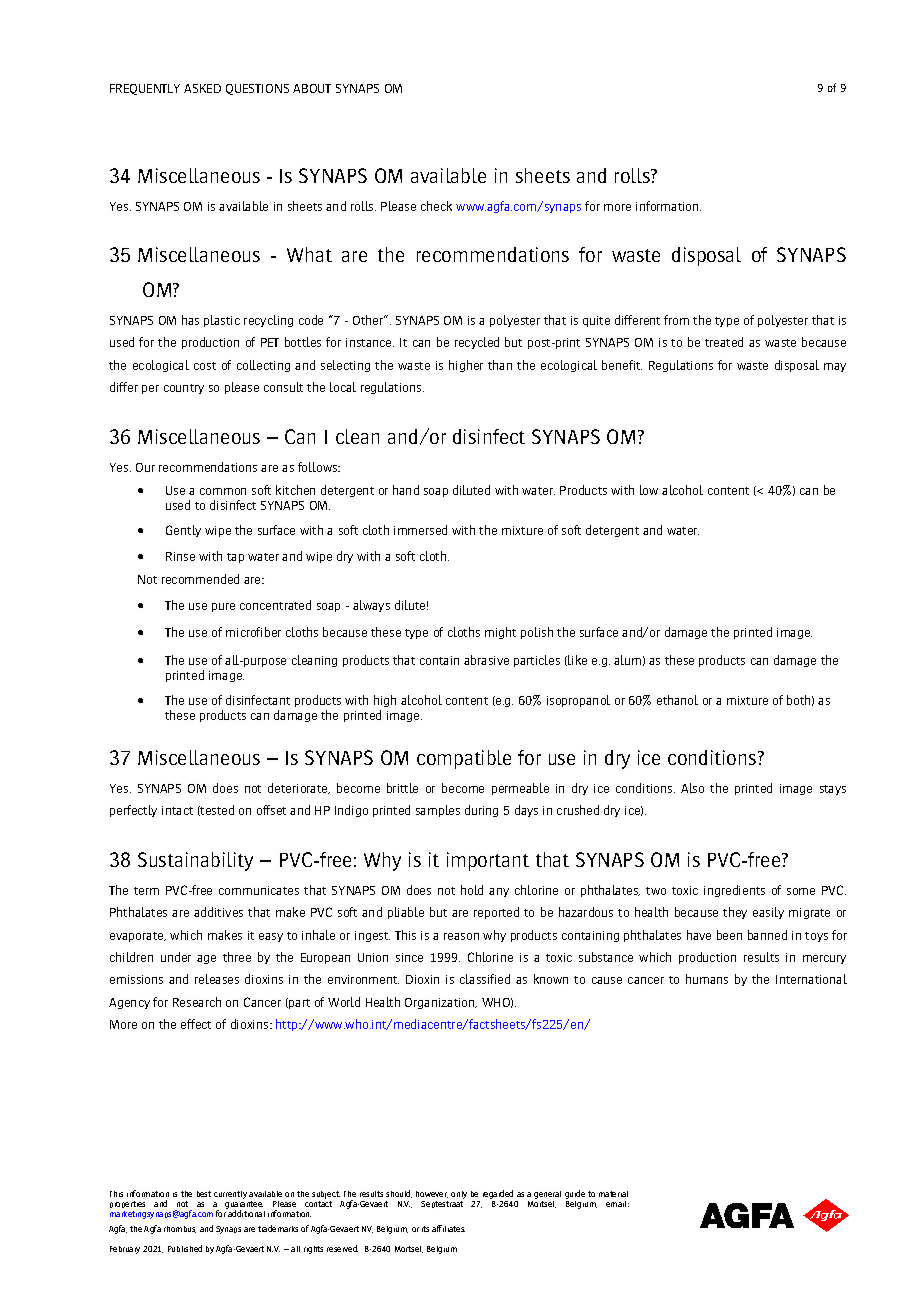  What do you see at coordinates (613, 1194) in the screenshot?
I see `material` at bounding box center [613, 1194].
